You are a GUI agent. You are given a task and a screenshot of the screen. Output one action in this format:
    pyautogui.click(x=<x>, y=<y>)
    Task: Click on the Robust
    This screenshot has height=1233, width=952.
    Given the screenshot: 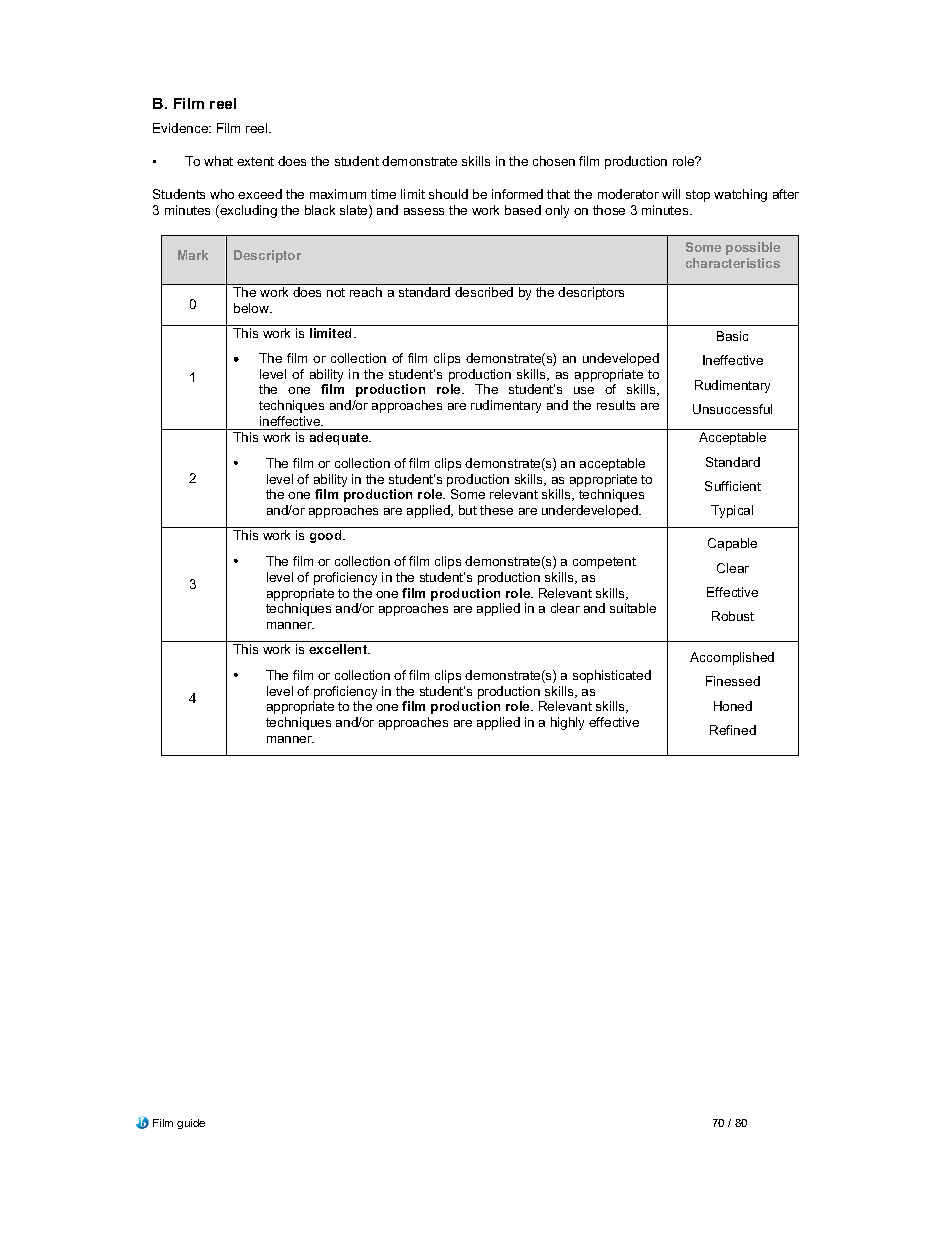 What is the action you would take?
    pyautogui.click(x=733, y=616)
